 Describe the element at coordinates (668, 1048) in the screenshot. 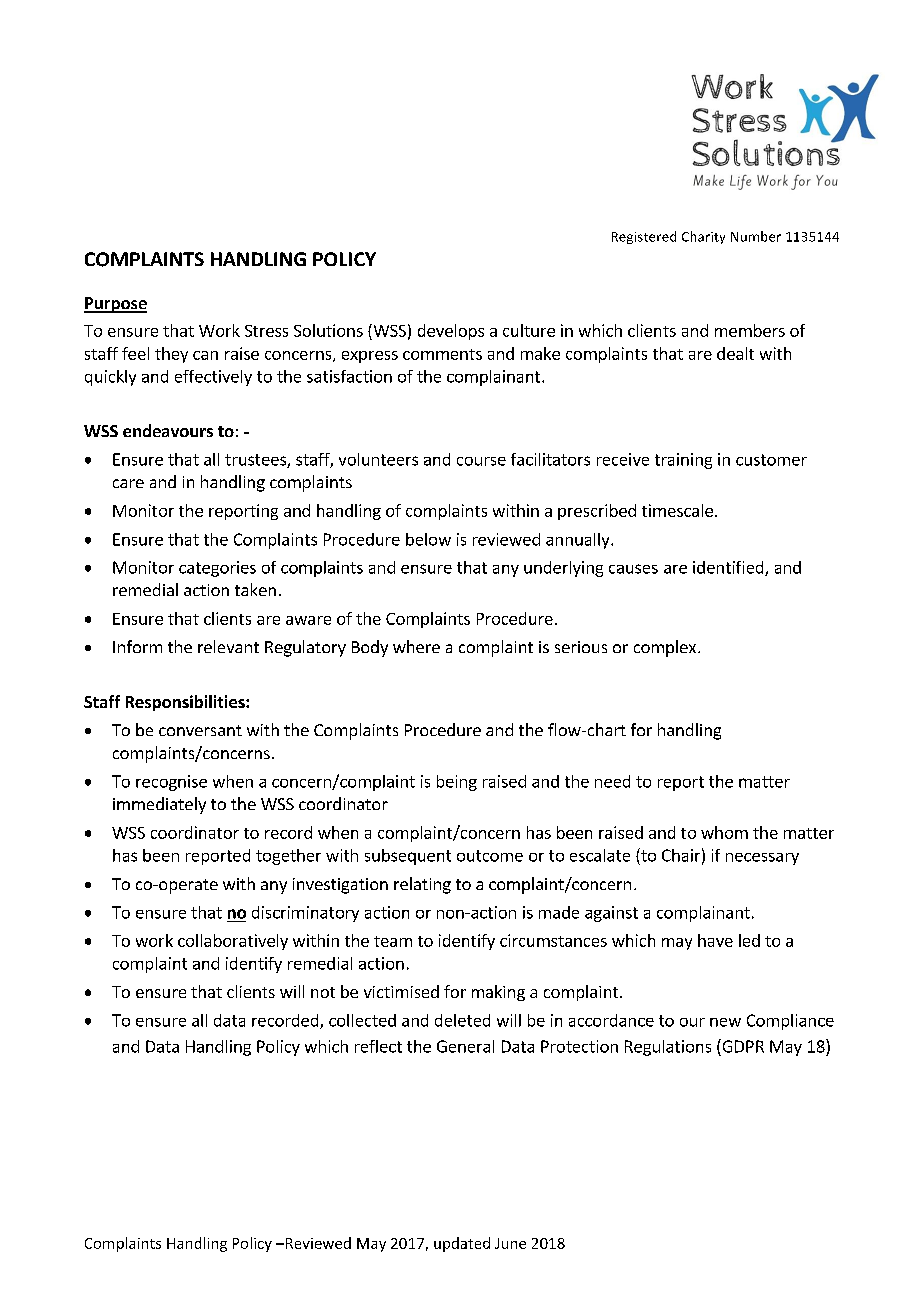

I see `Regulations` at that location.
